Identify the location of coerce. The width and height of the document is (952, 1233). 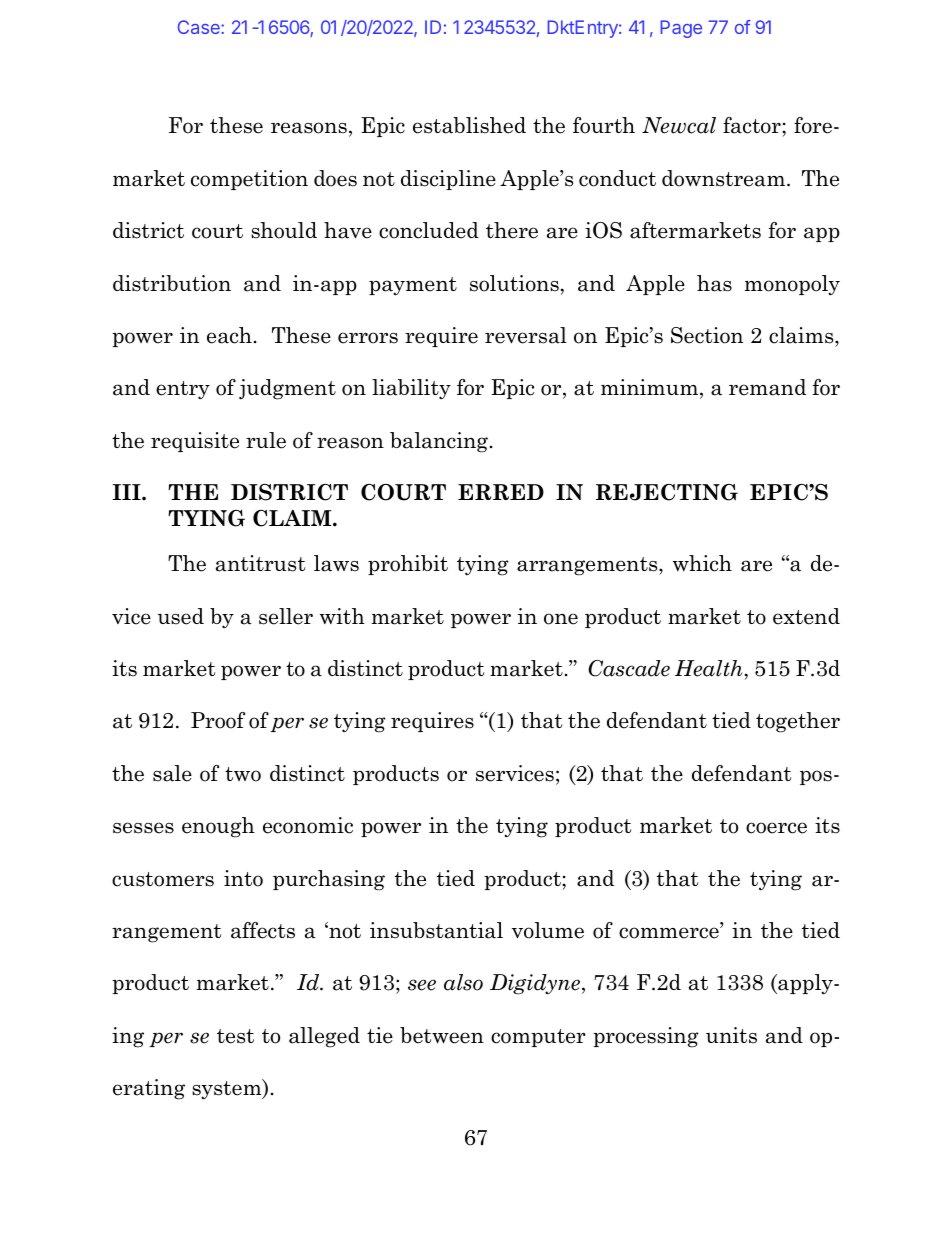
(776, 828).
